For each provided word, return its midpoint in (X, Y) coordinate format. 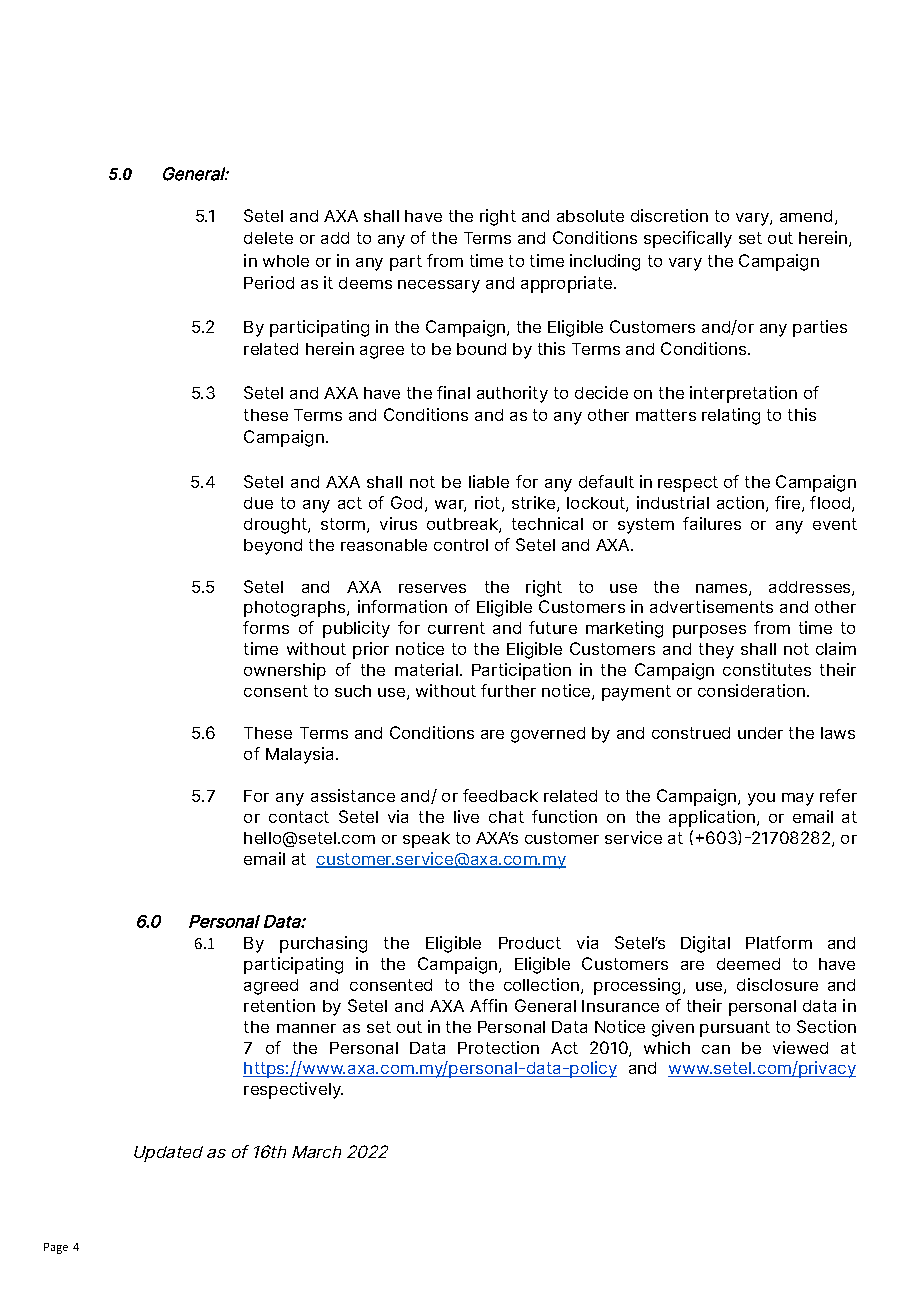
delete (268, 238)
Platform (779, 942)
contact (299, 817)
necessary (439, 286)
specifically (688, 239)
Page (56, 1248)
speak (426, 840)
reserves (432, 588)
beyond (273, 547)
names (723, 589)
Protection (498, 1047)
